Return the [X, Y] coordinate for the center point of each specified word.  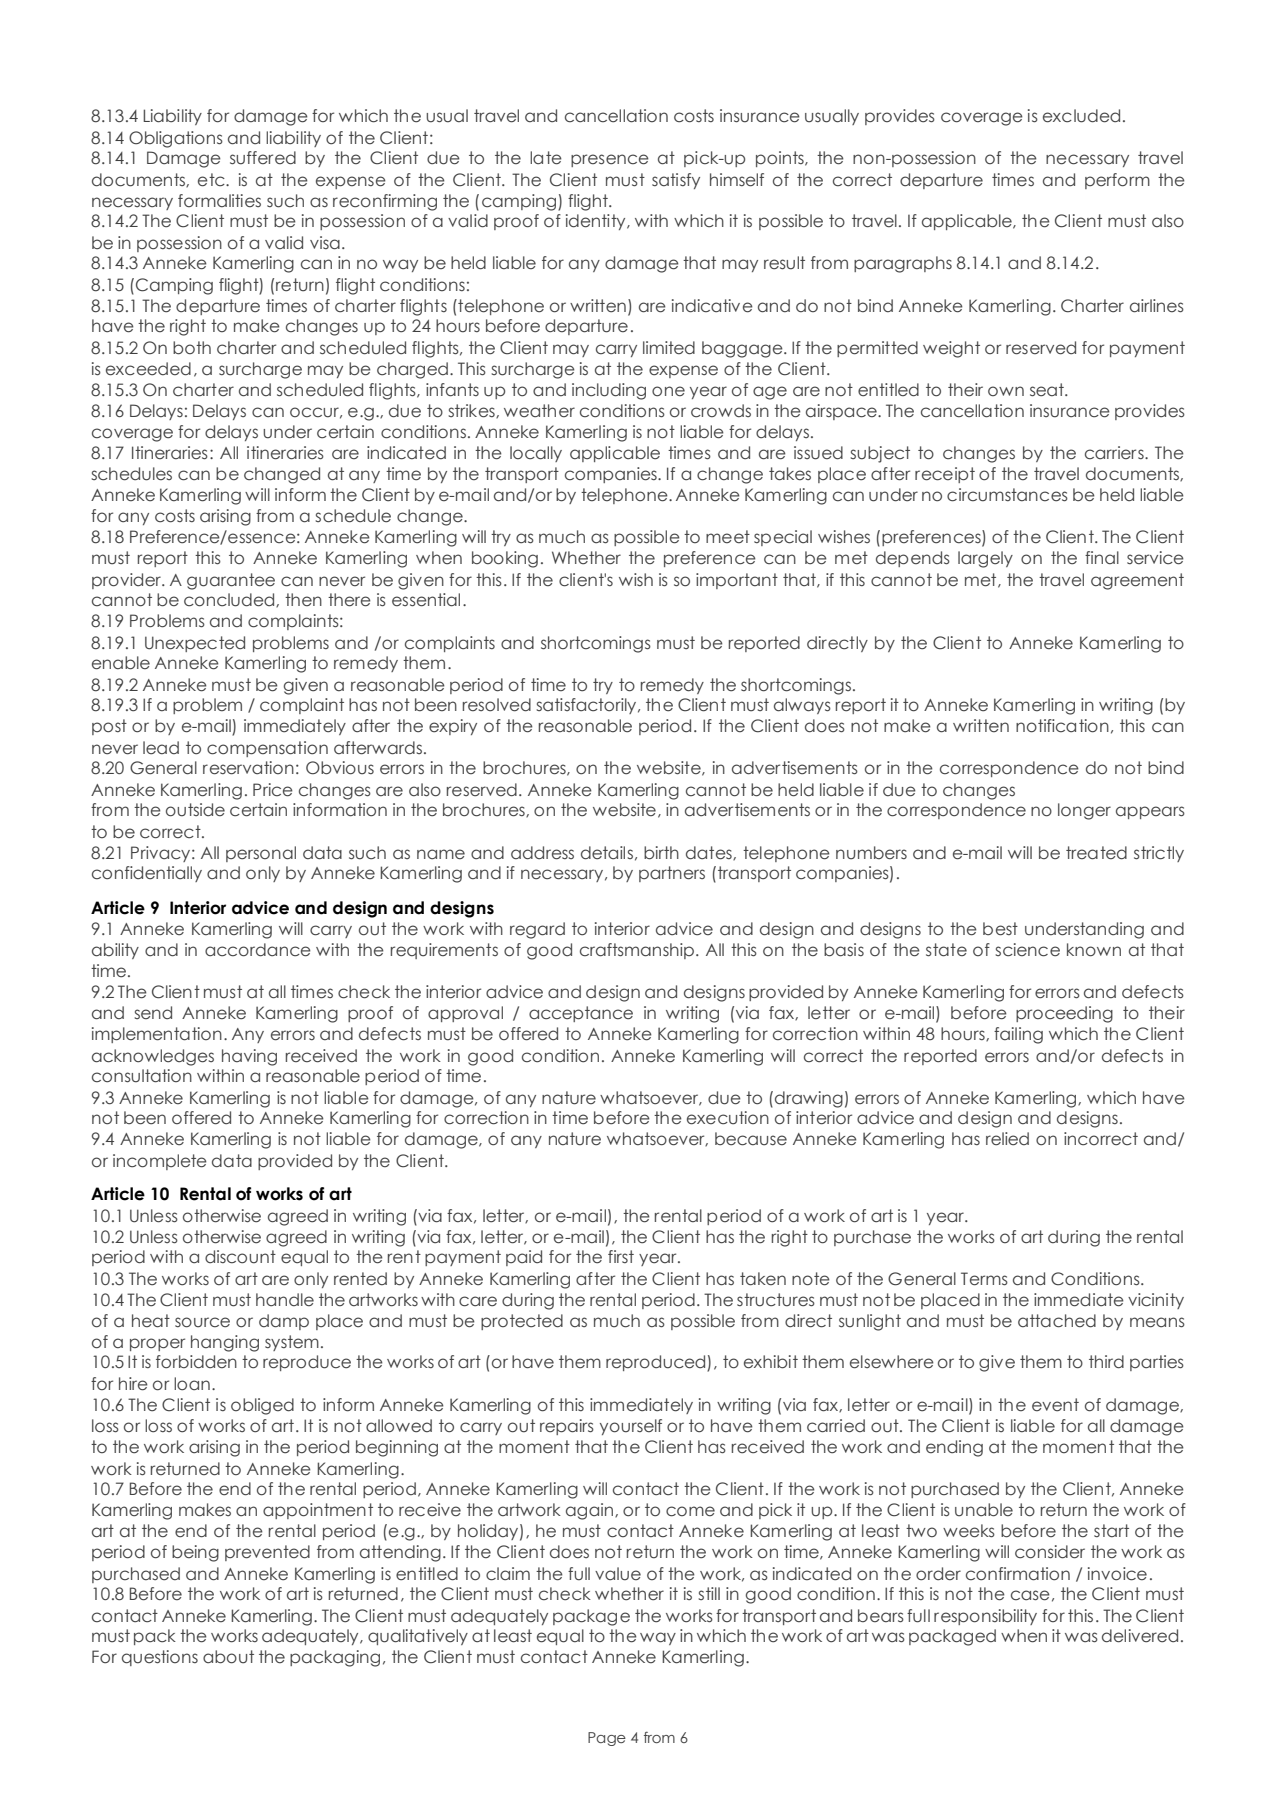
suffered [263, 158]
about [228, 1657]
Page [607, 1739]
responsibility [985, 1617]
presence [610, 160]
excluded [1081, 116]
